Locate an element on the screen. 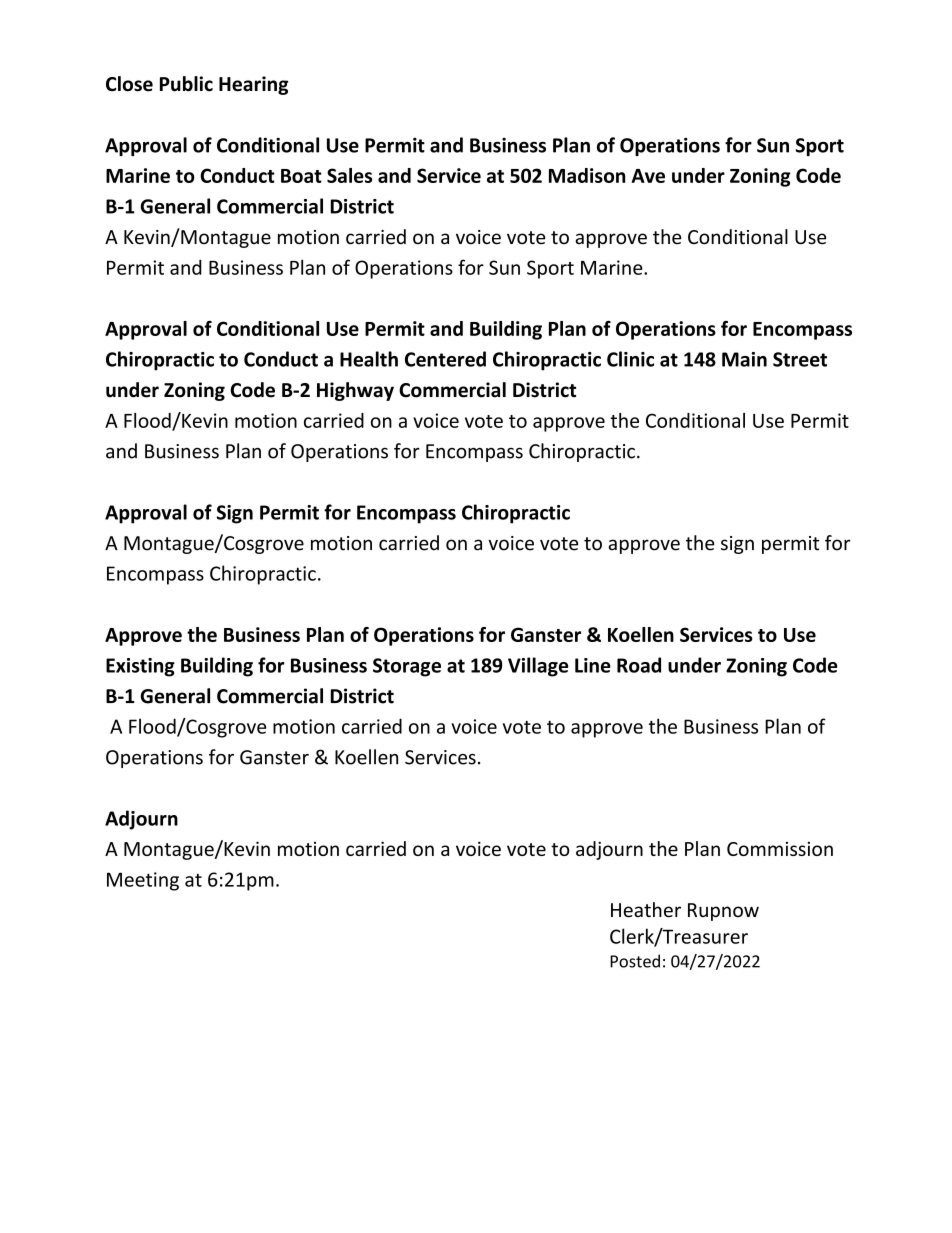  Highway is located at coordinates (355, 391).
